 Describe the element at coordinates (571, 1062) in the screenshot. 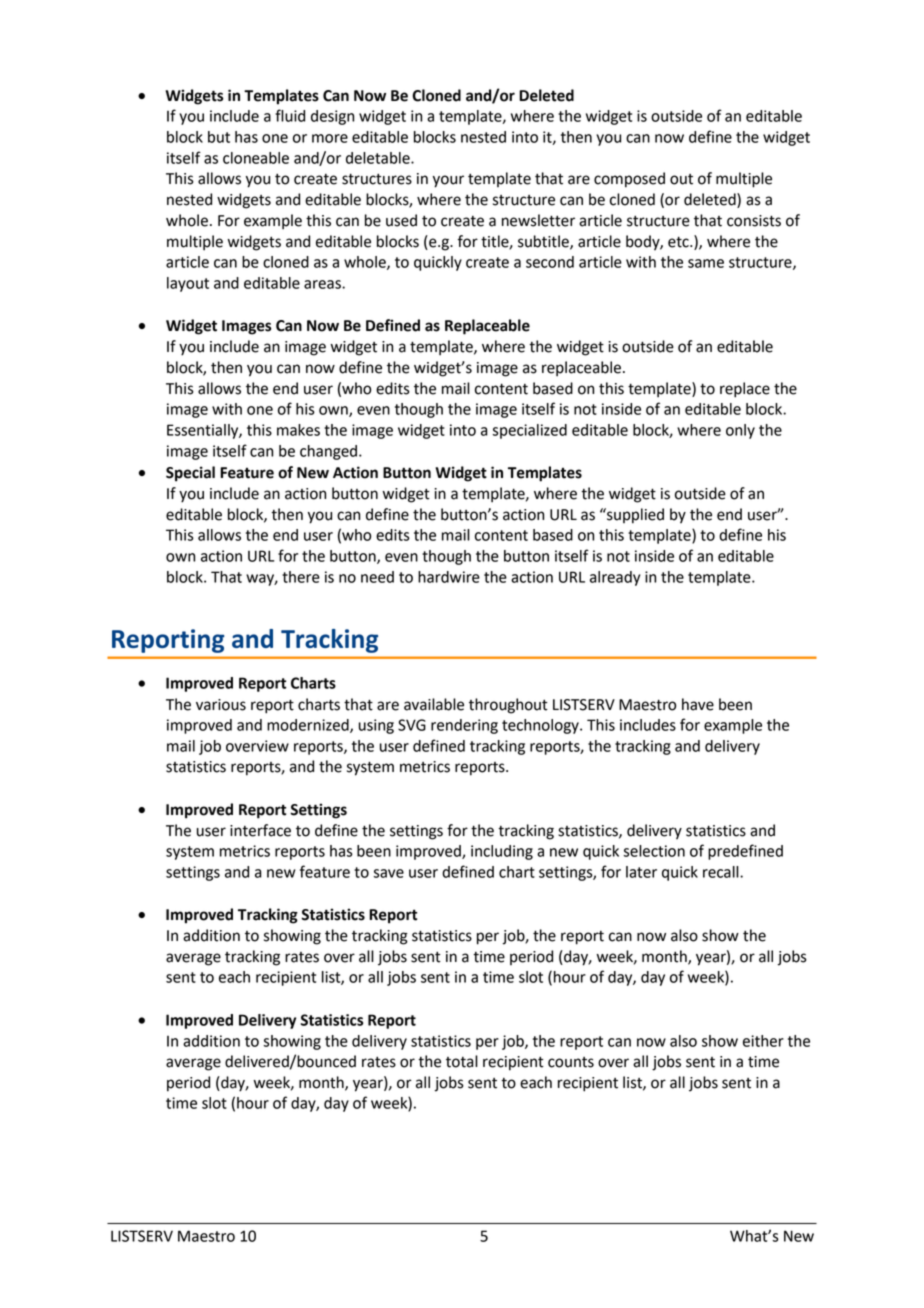

I see `counts` at that location.
